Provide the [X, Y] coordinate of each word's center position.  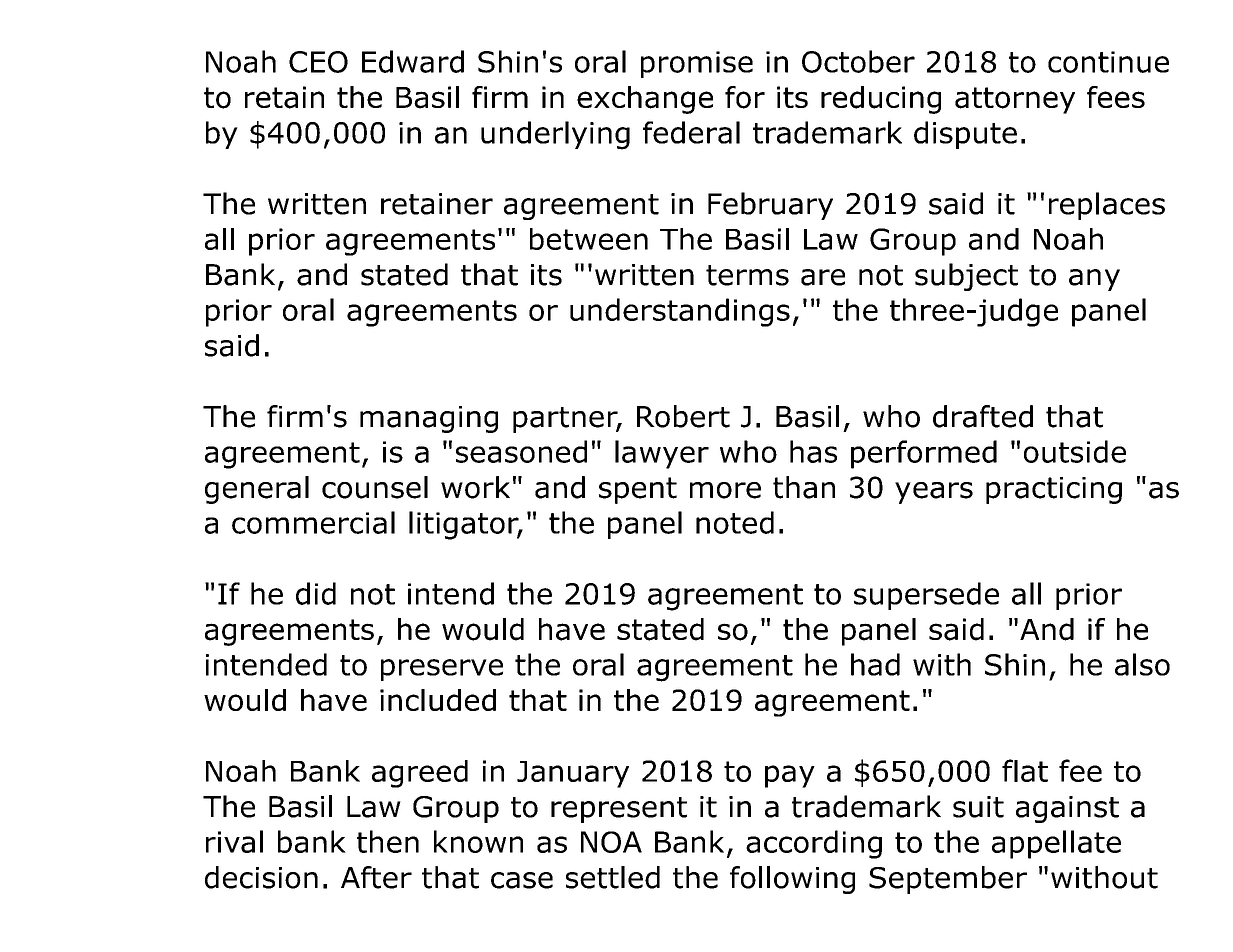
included [438, 700]
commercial [313, 522]
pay [790, 776]
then [388, 841]
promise [697, 64]
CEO [318, 62]
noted [735, 522]
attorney [1015, 100]
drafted [983, 416]
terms [747, 275]
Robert [683, 416]
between [589, 239]
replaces [1107, 206]
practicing [1054, 490]
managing [429, 419]
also [1142, 664]
